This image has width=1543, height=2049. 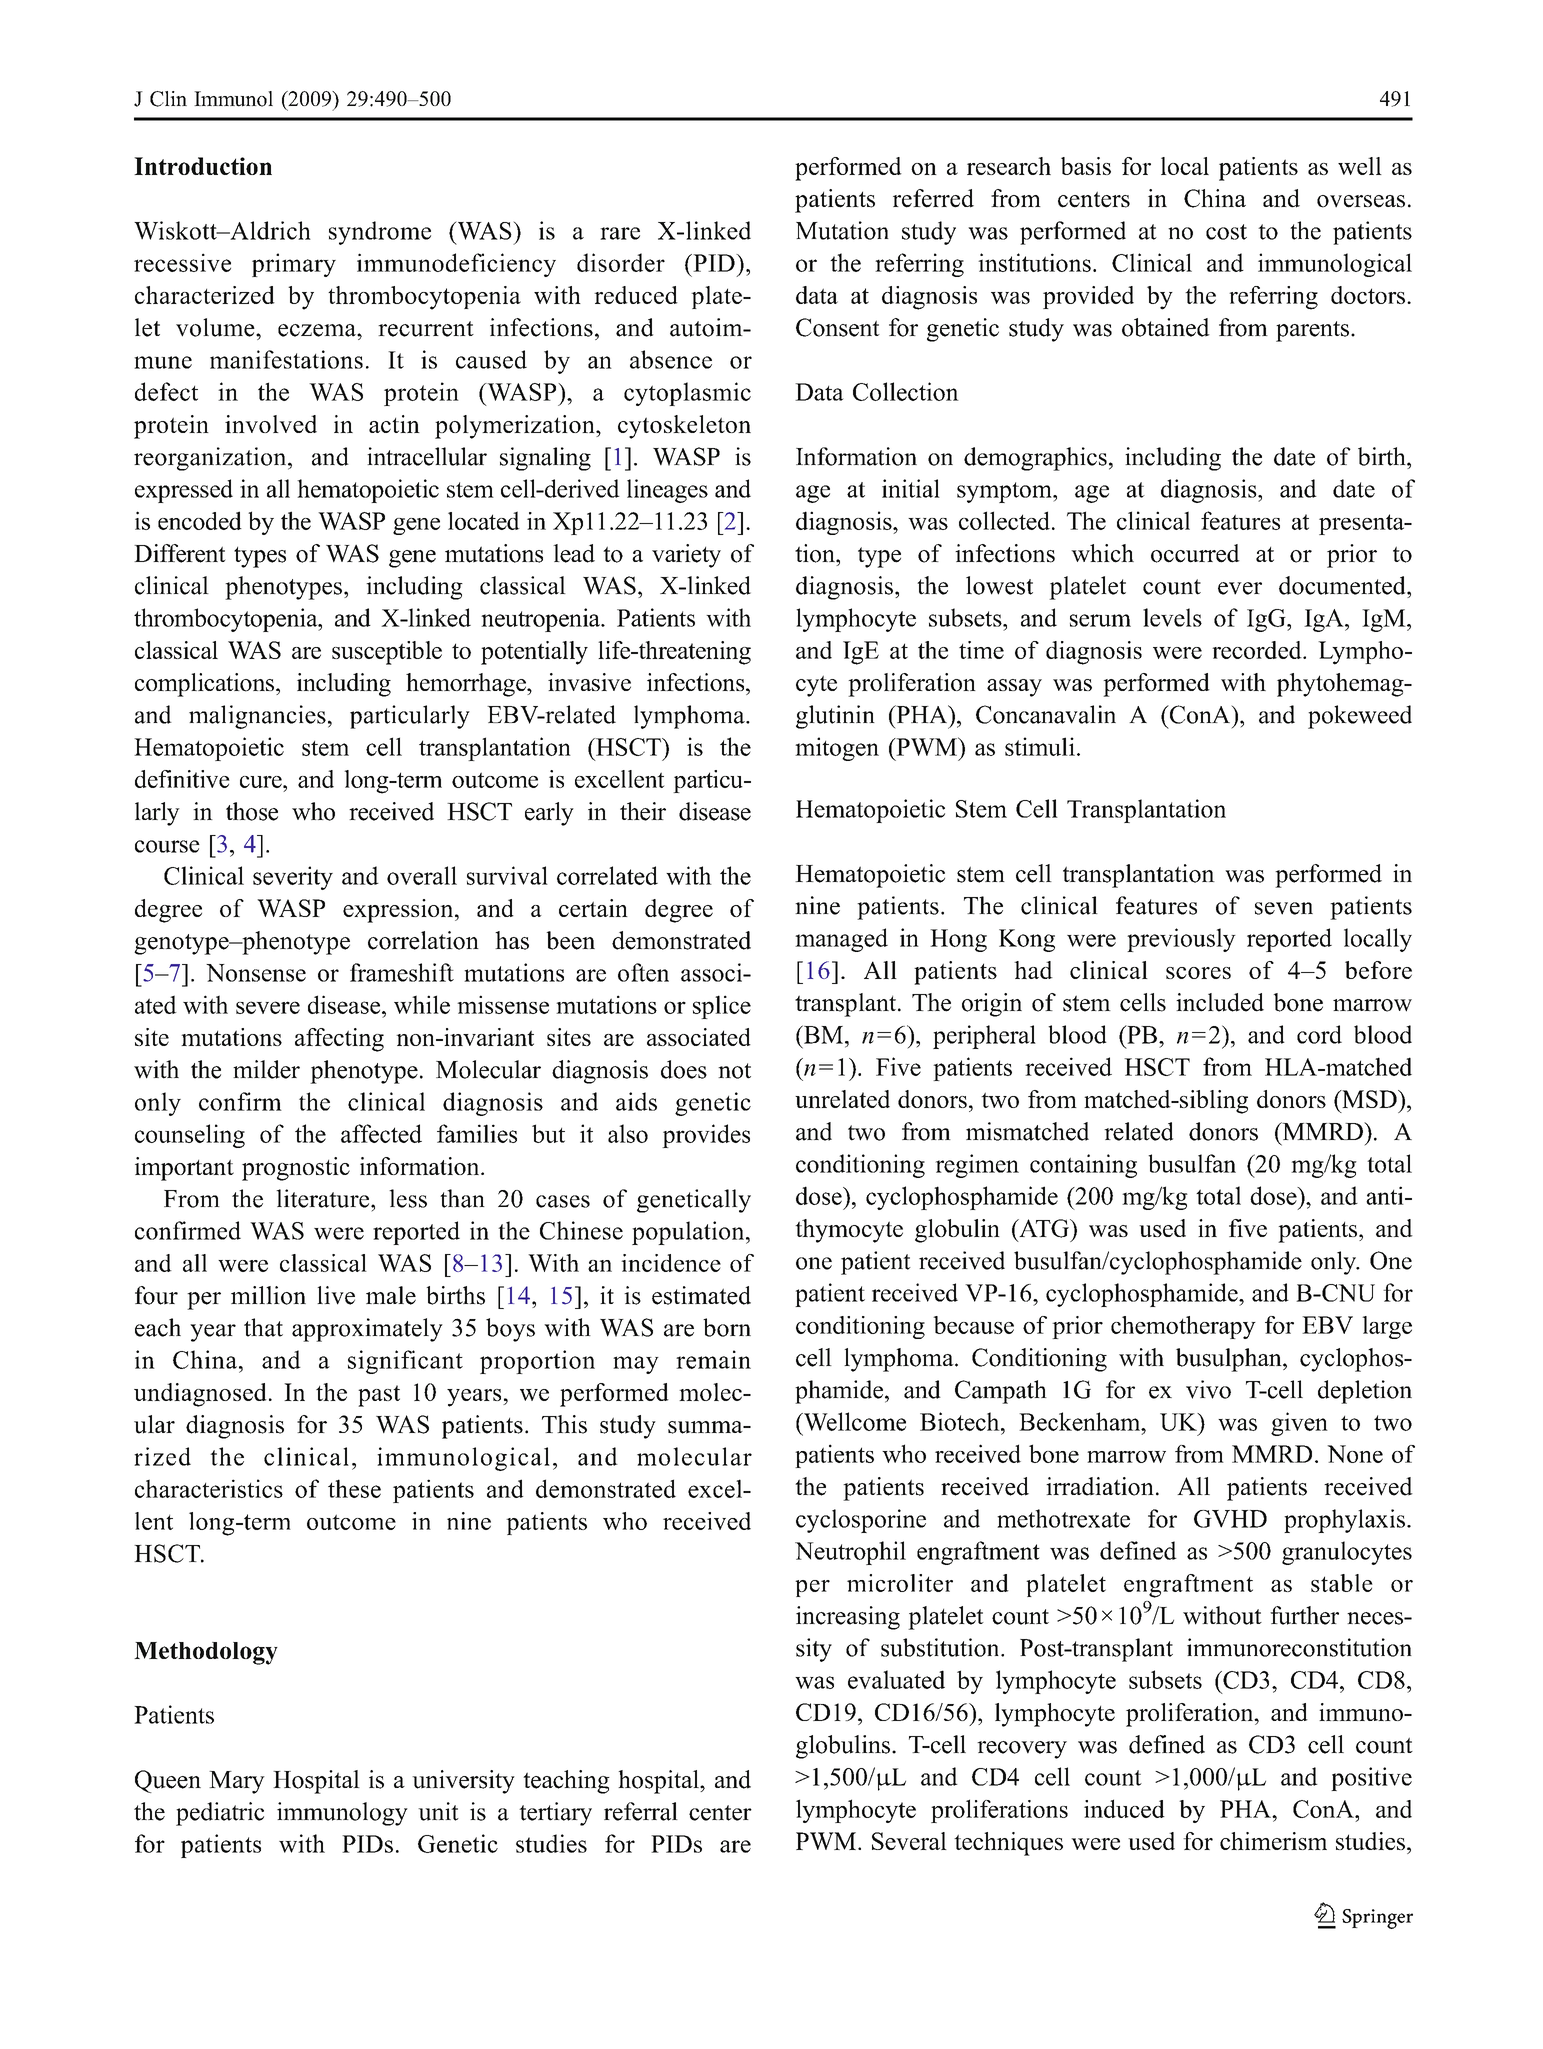 I want to click on syndrome, so click(x=380, y=233).
